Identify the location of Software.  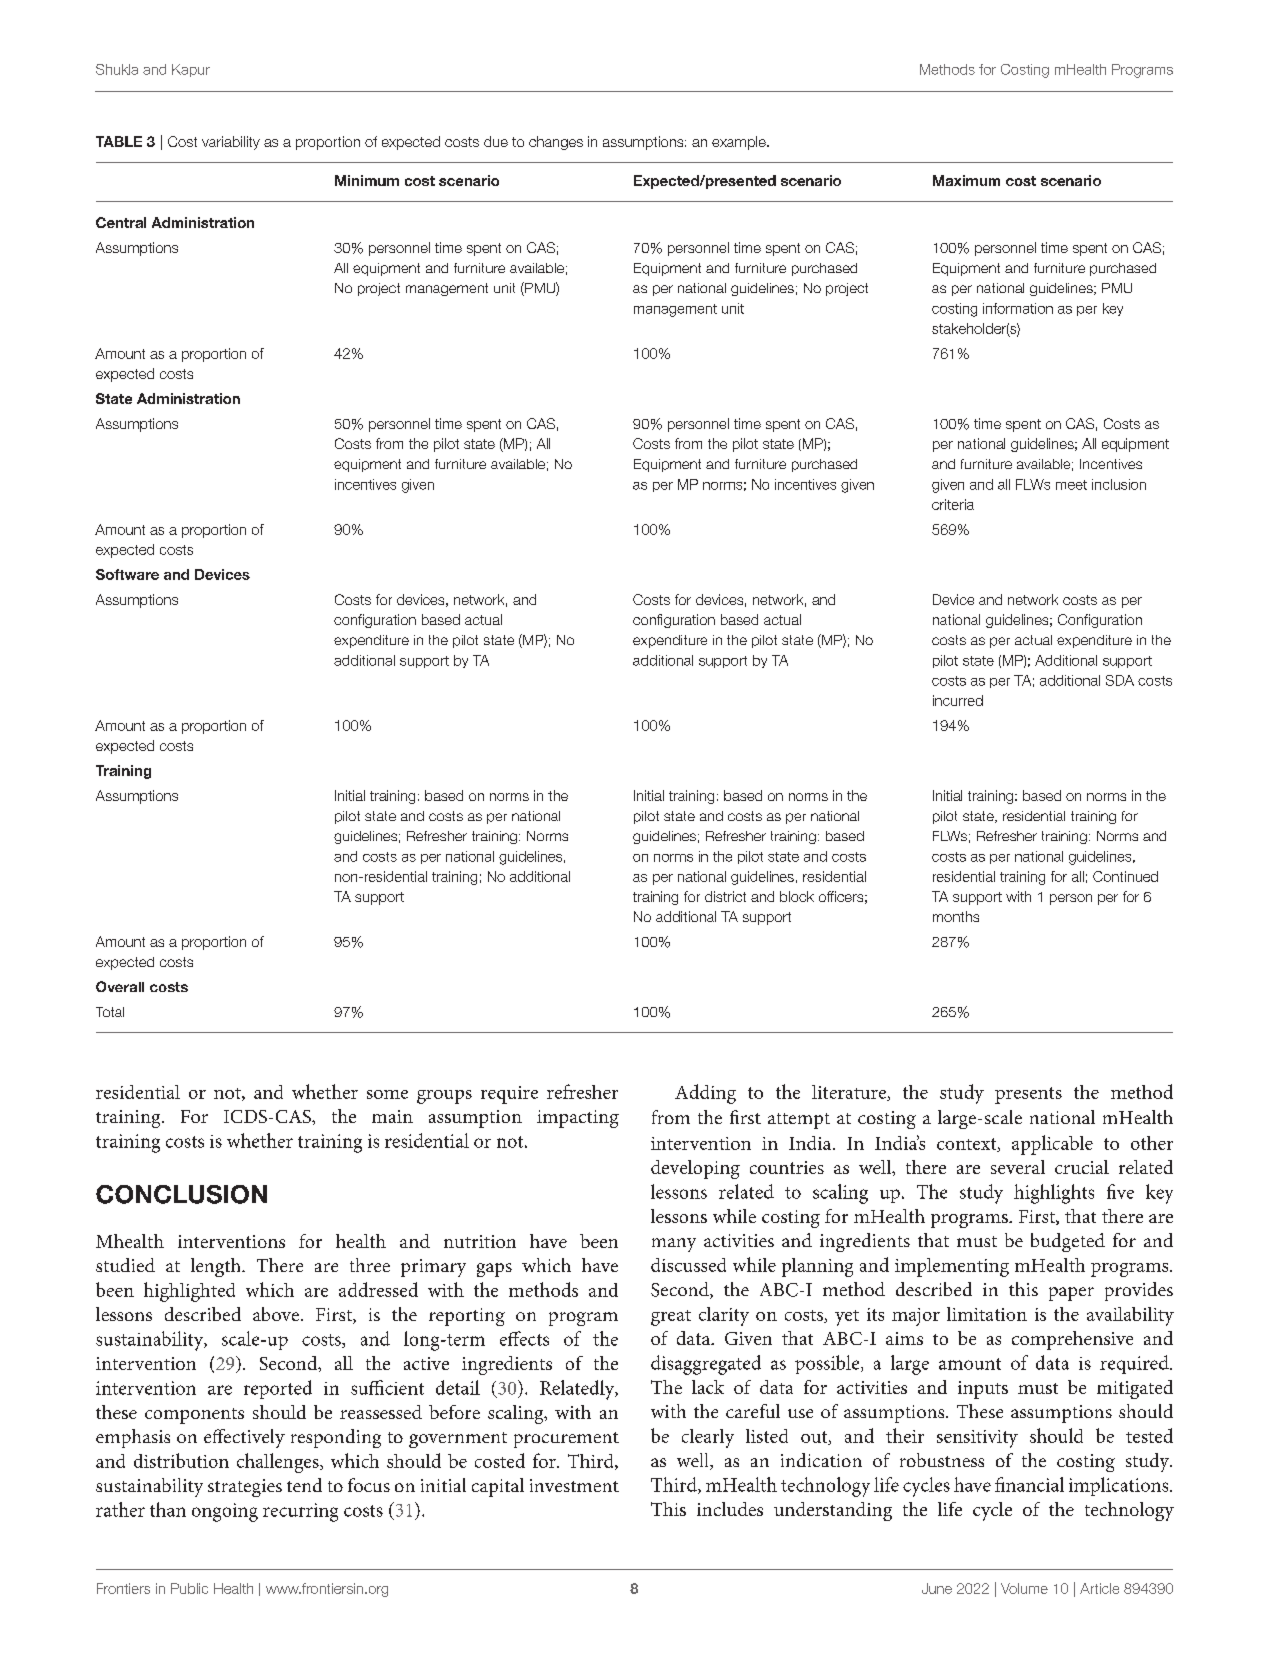
(127, 574).
